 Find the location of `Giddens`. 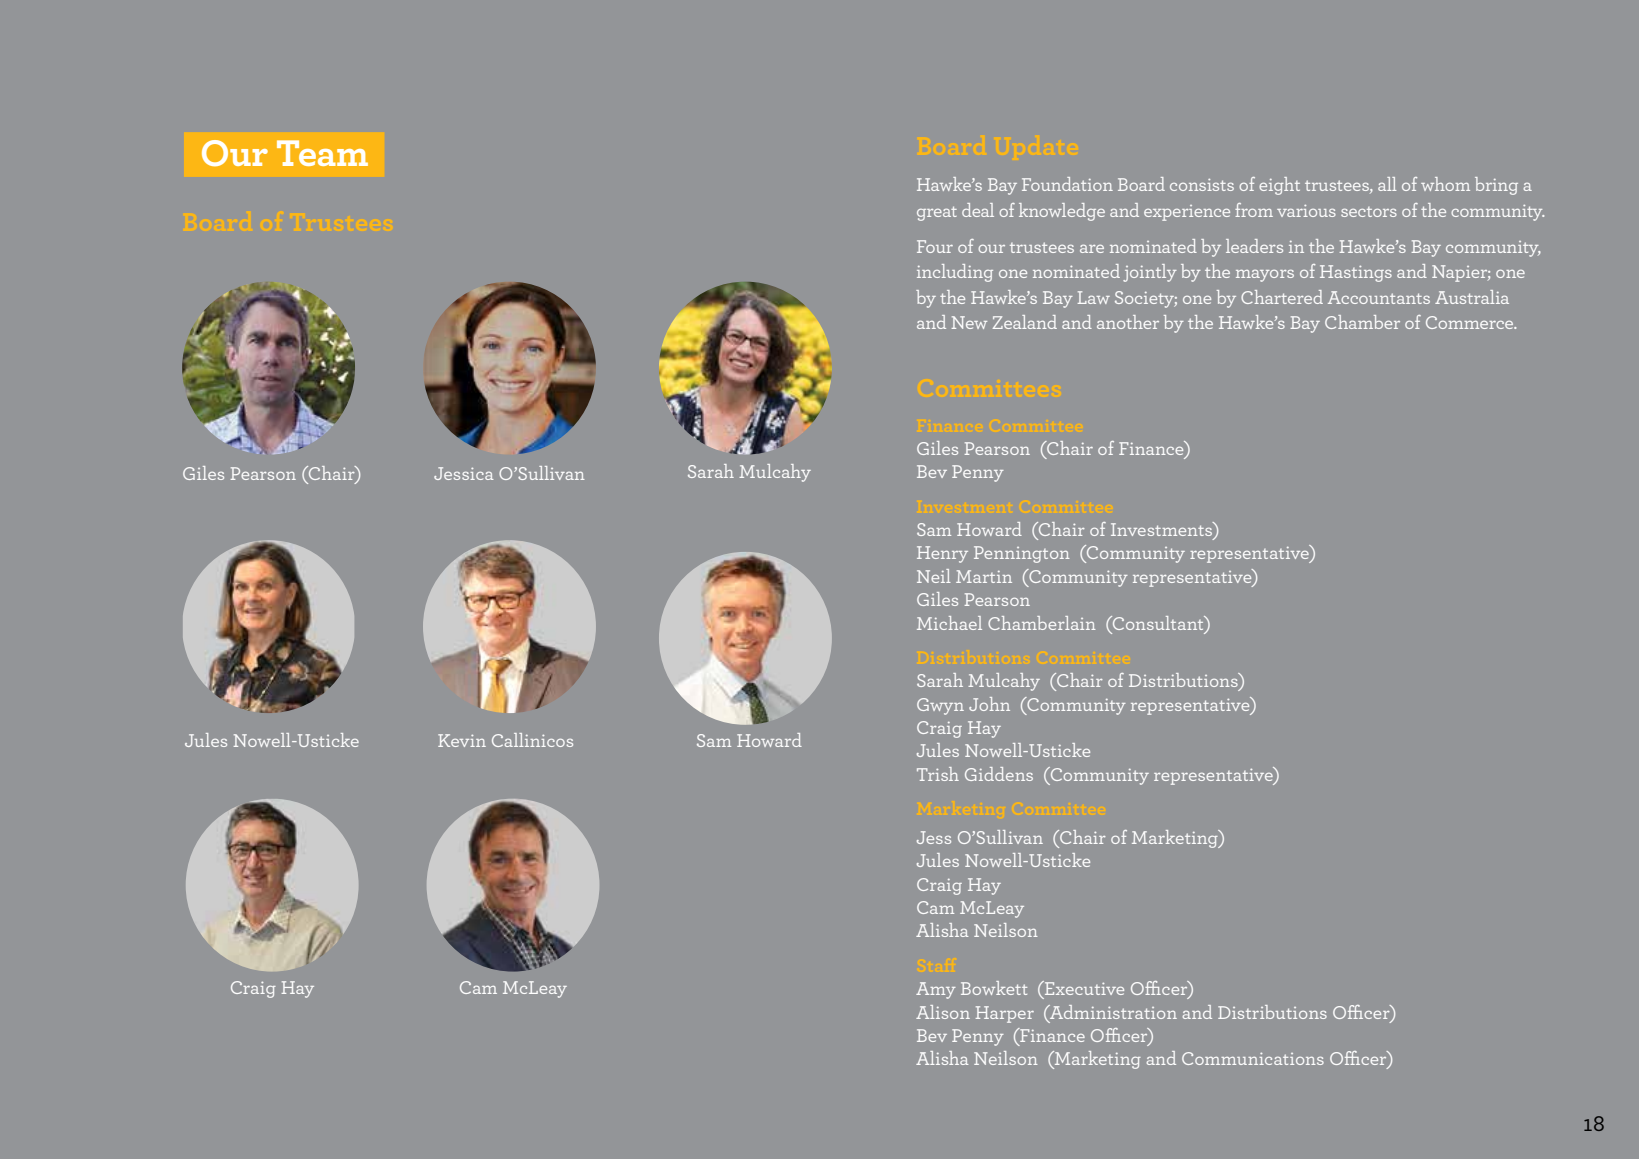

Giddens is located at coordinates (999, 774).
